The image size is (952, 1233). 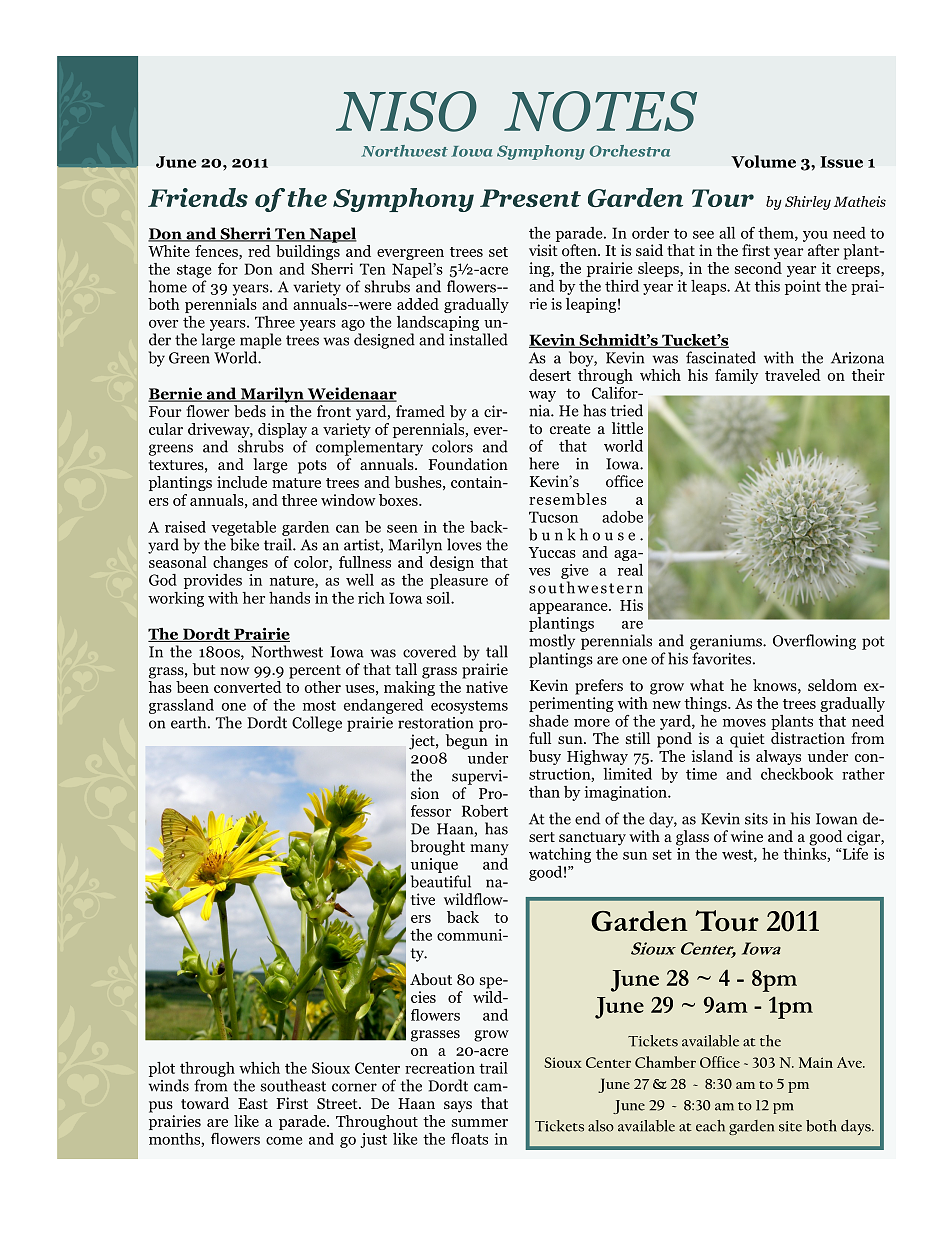 I want to click on beautiful, so click(x=440, y=881).
